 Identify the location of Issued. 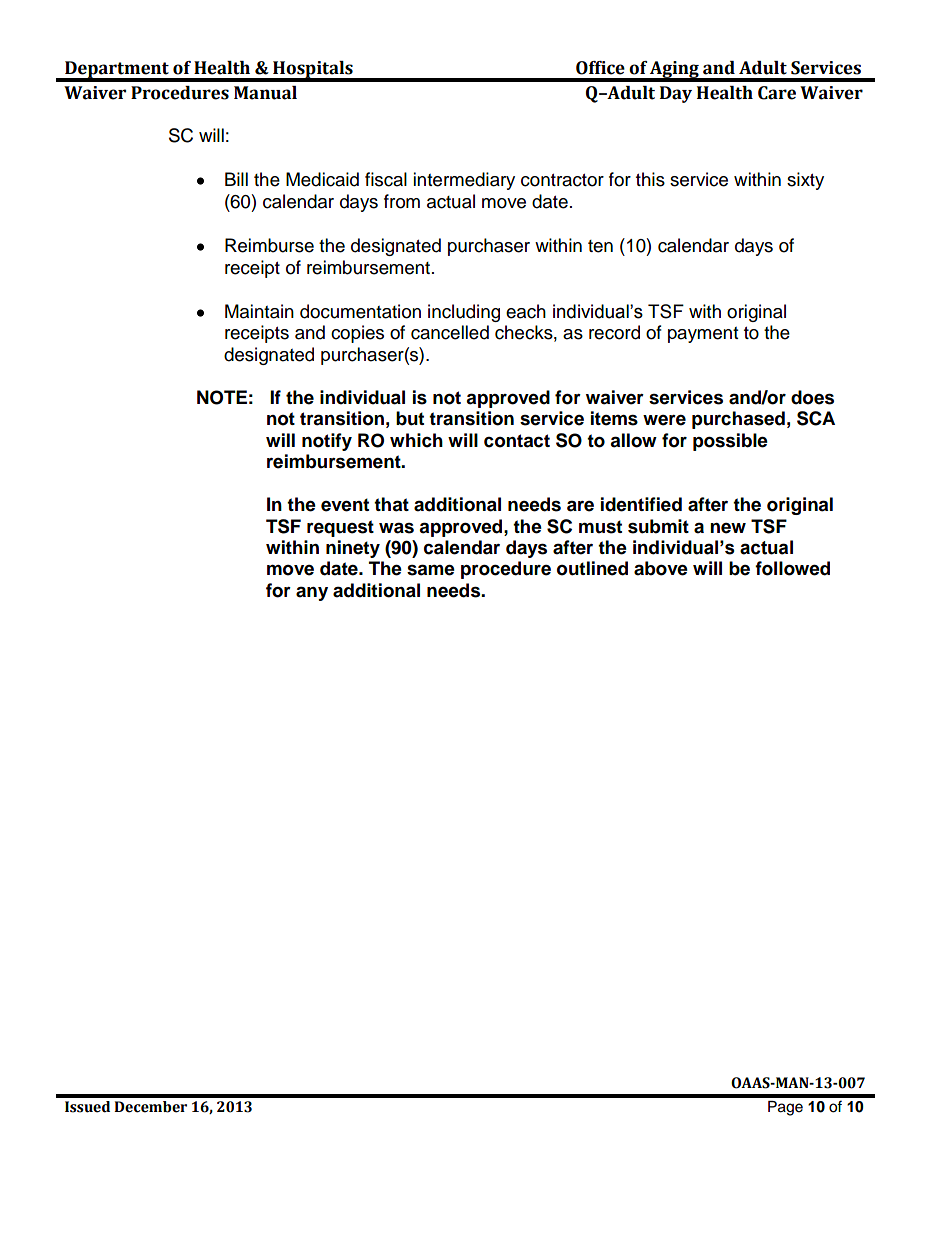
(87, 1107).
